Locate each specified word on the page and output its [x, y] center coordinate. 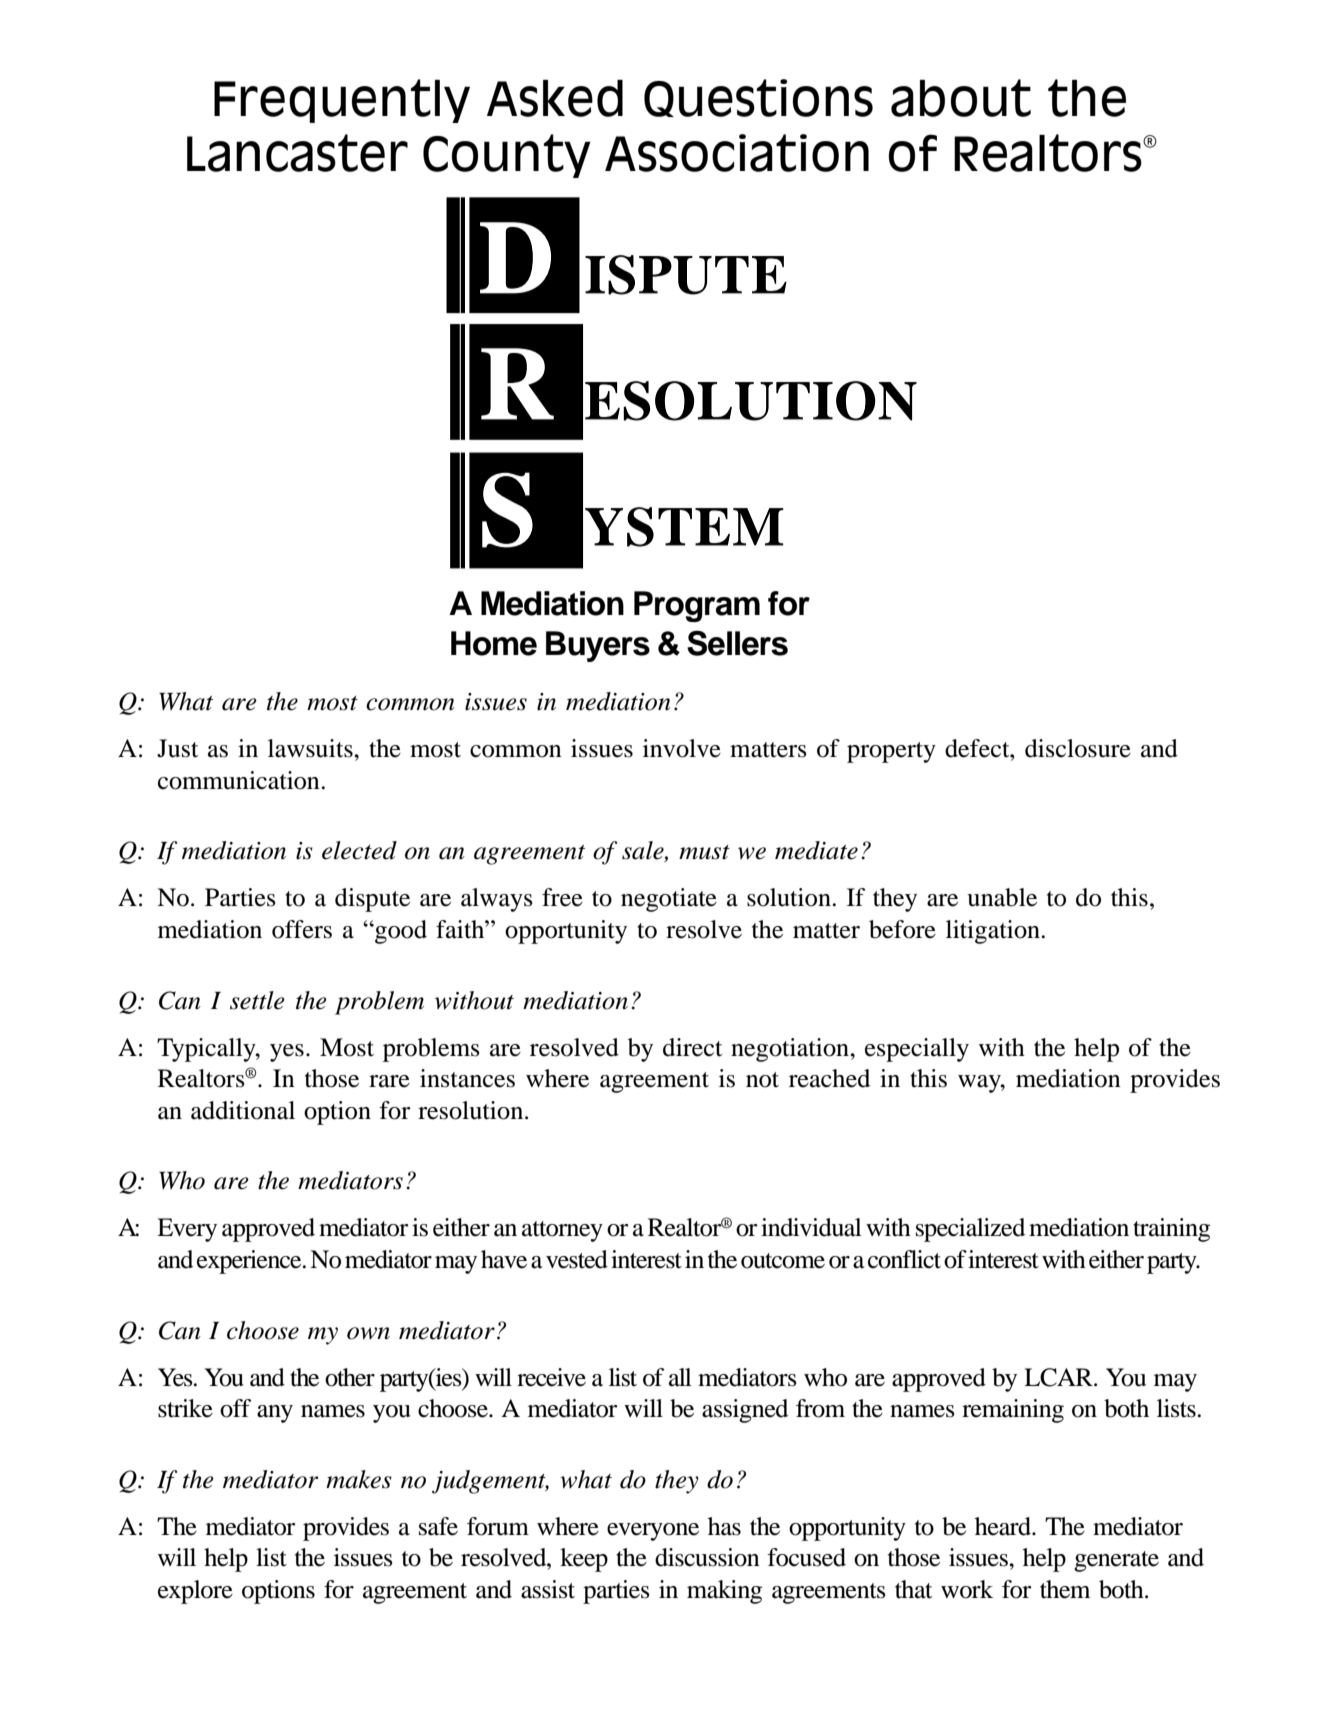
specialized [970, 1230]
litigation [994, 932]
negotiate [669, 900]
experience [250, 1262]
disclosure [1078, 748]
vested [577, 1259]
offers [302, 929]
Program [697, 606]
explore [195, 1592]
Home [494, 643]
